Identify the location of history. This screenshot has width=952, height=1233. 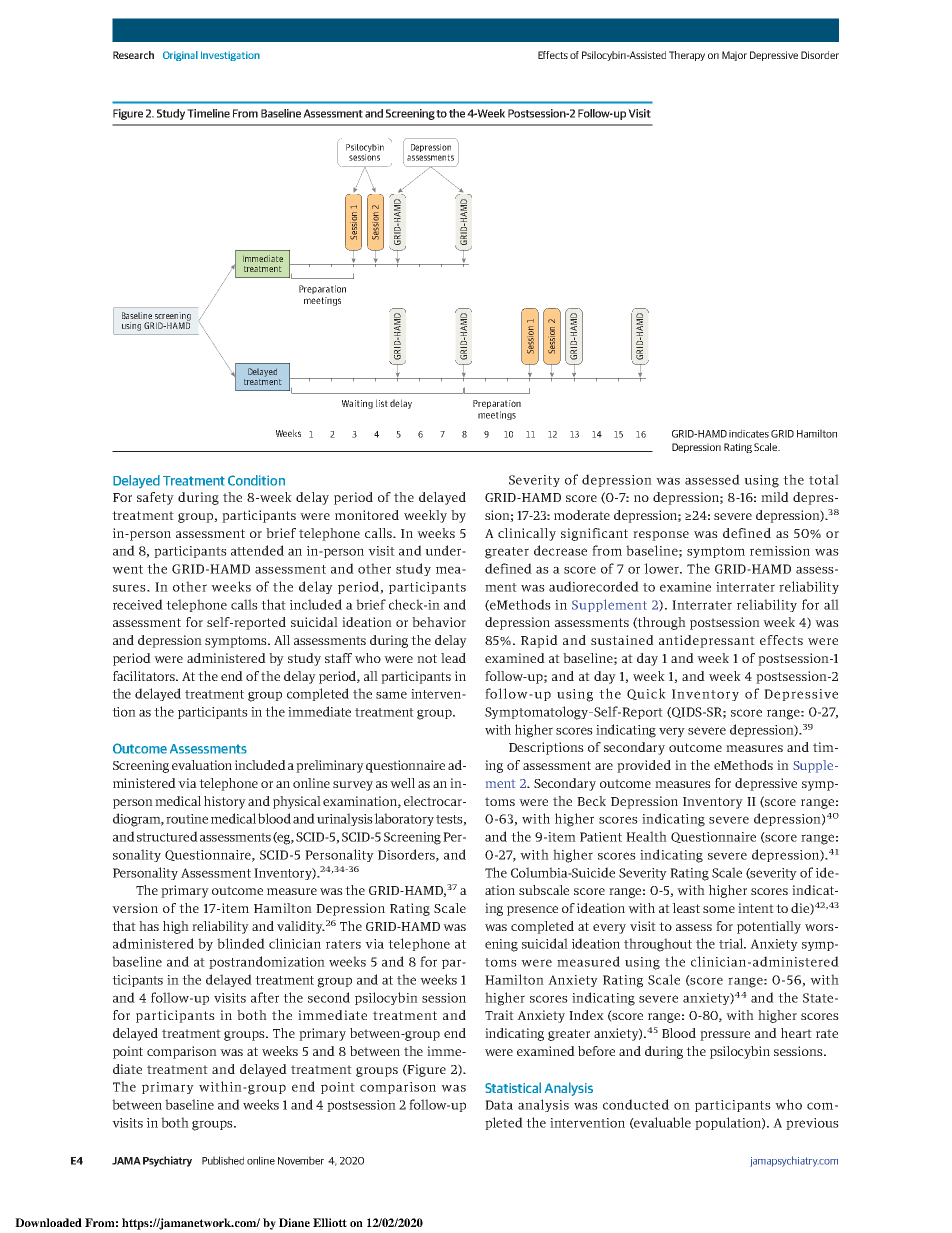
(225, 802).
